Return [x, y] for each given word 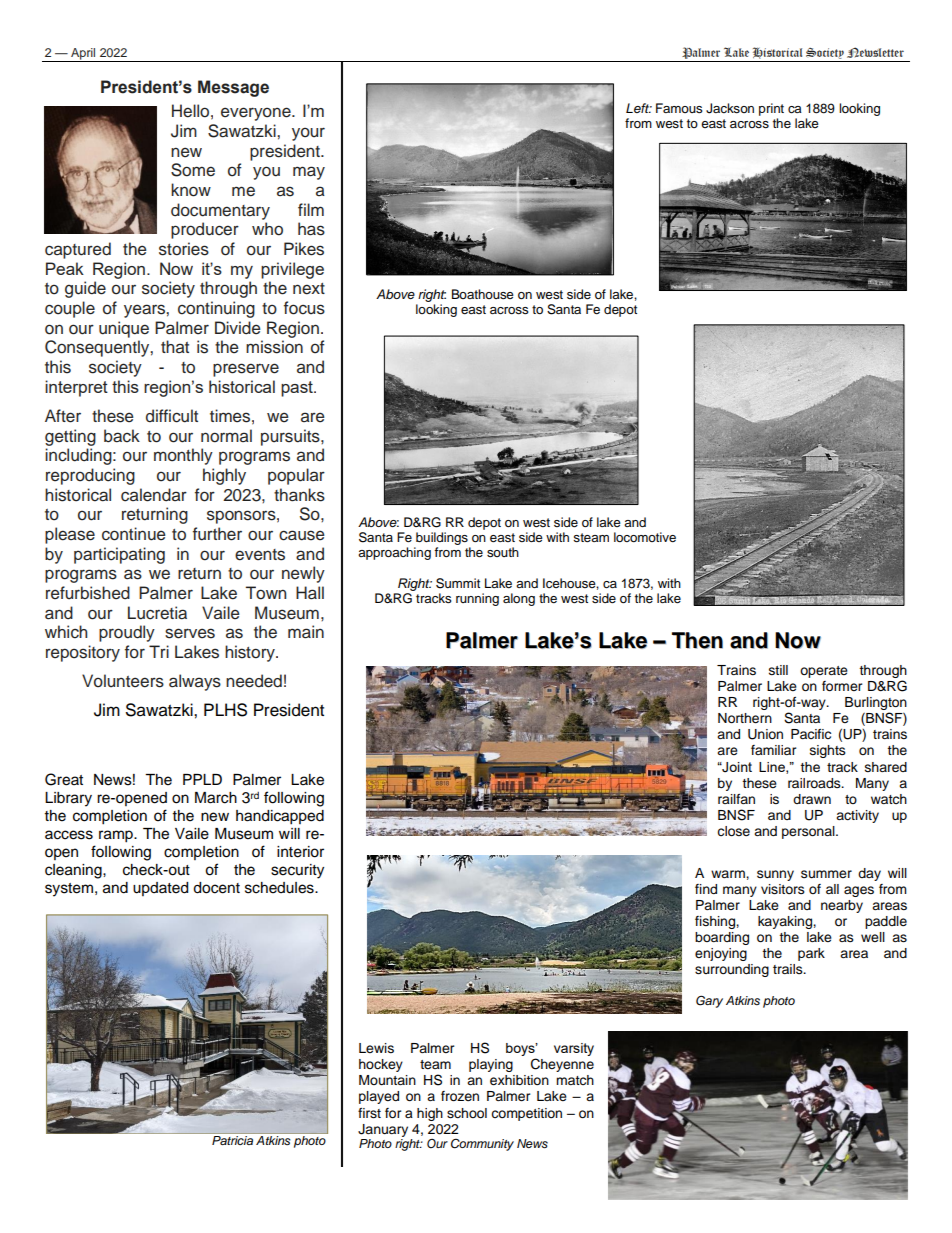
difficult [172, 416]
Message [233, 88]
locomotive [645, 537]
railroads [815, 783]
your [308, 134]
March [216, 798]
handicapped [280, 817]
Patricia [232, 1140]
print [771, 109]
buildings [442, 540]
